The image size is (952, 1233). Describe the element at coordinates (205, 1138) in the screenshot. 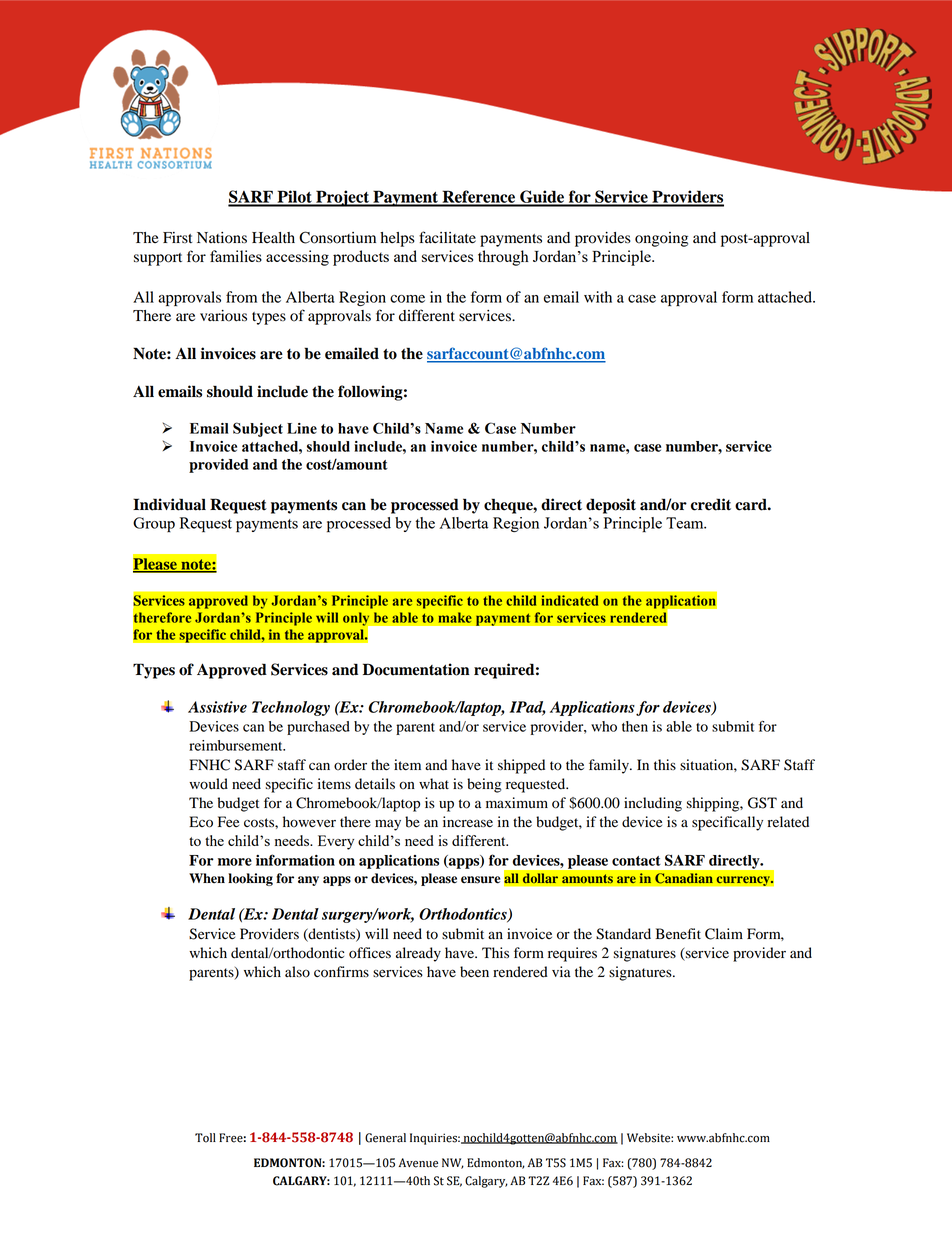

I see `Toll` at that location.
